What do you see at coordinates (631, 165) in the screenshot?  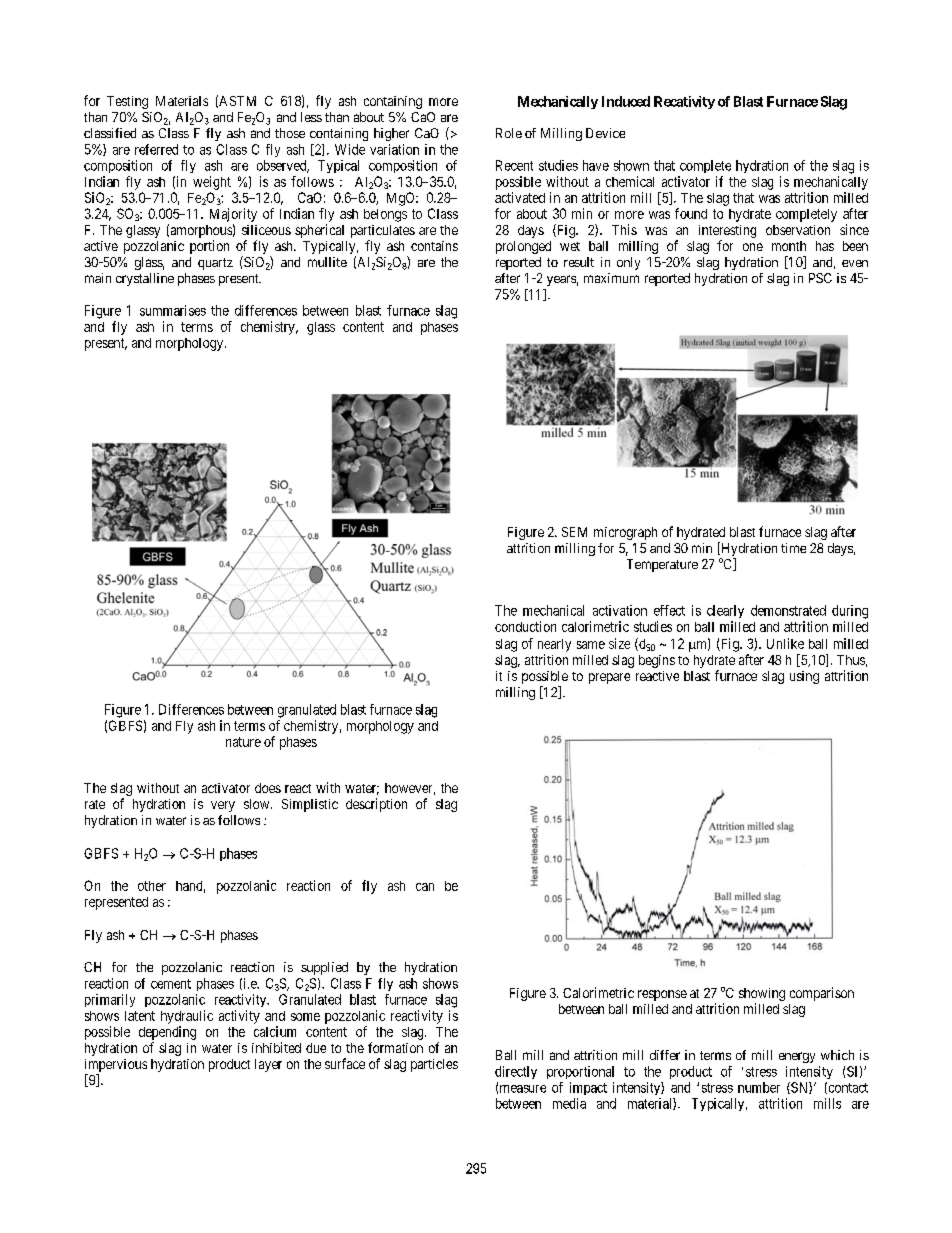 I see `shown` at bounding box center [631, 165].
